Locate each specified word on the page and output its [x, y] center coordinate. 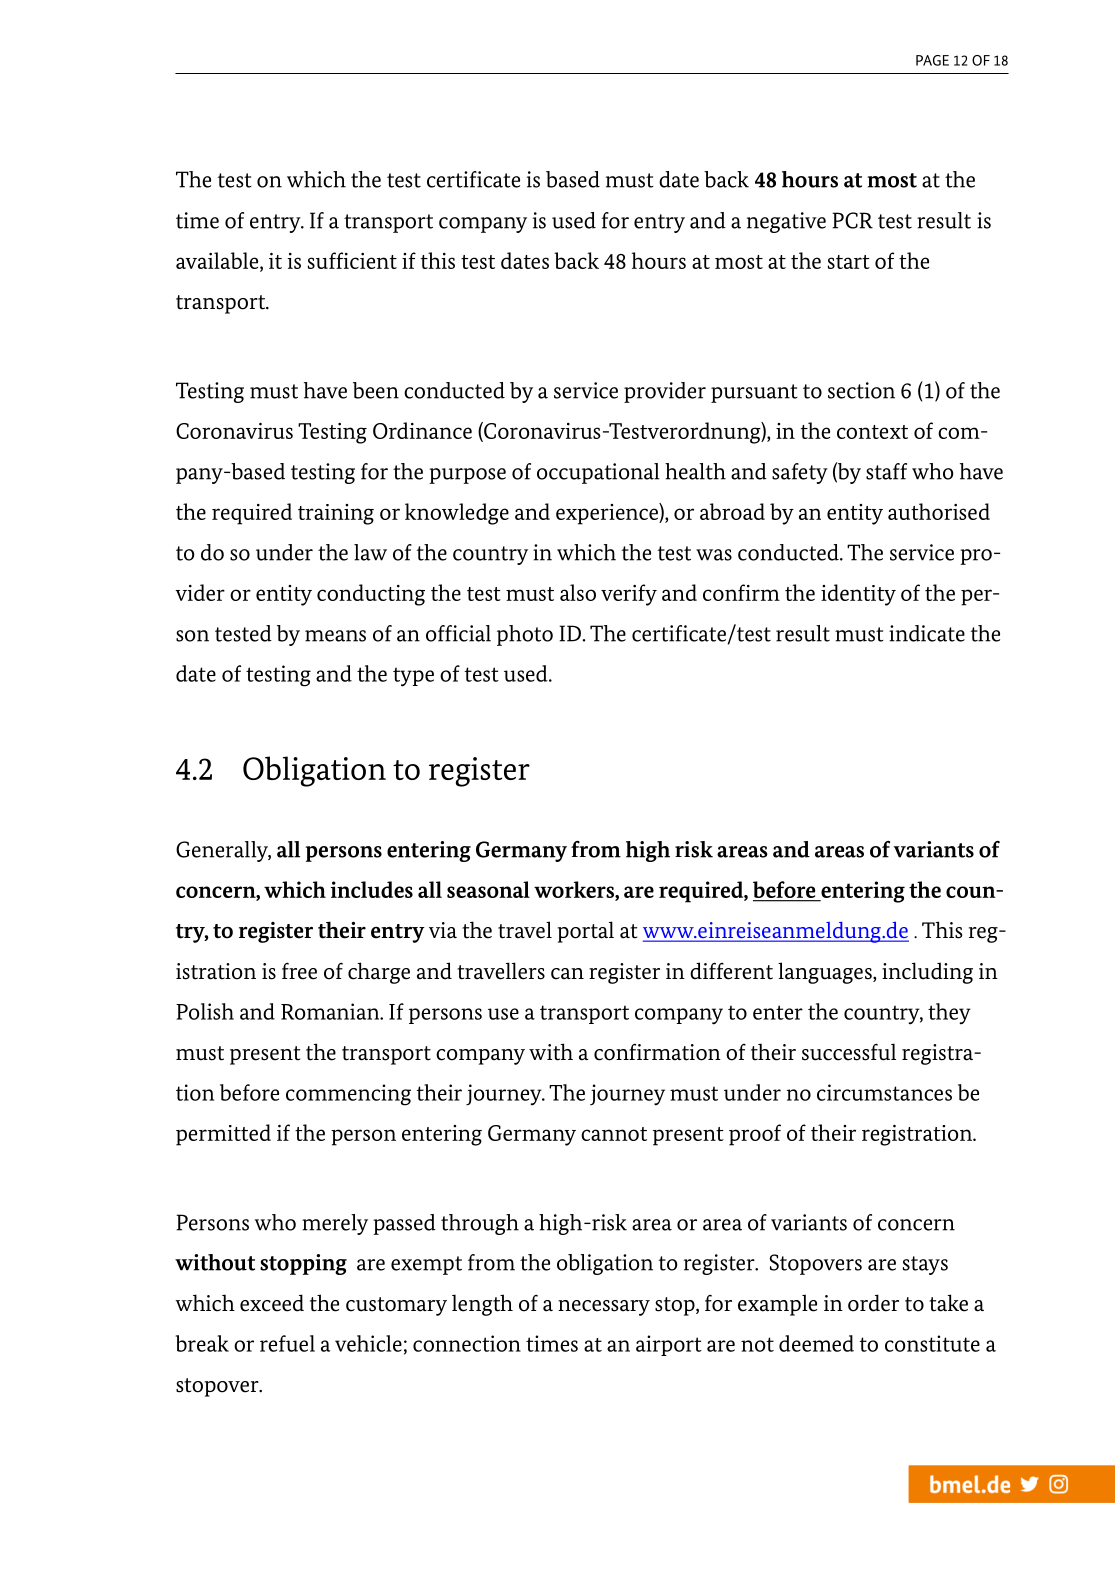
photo [525, 635]
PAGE [932, 60]
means [335, 636]
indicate [927, 633]
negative [786, 222]
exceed [272, 1303]
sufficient [352, 260]
